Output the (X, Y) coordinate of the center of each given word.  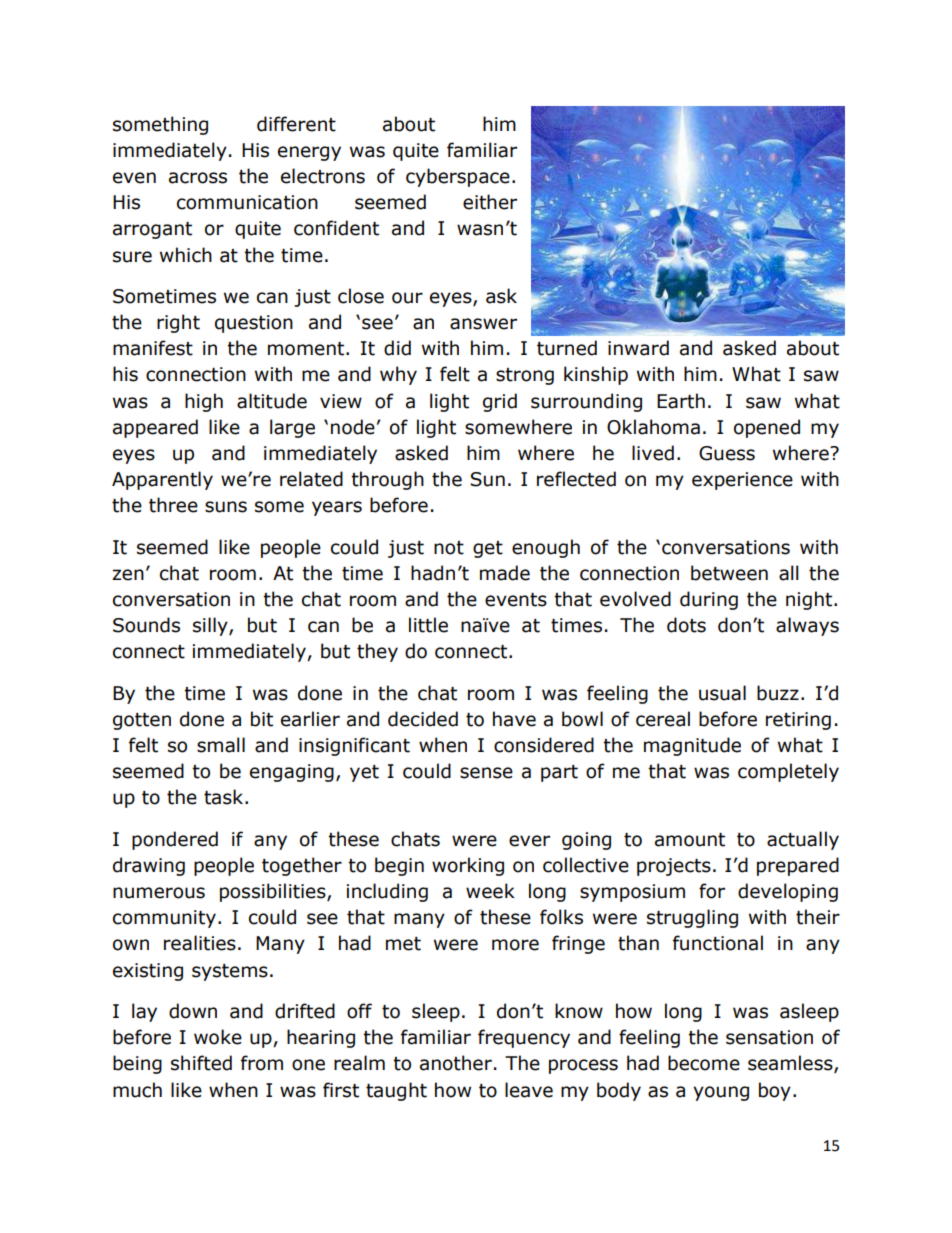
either (490, 202)
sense (486, 773)
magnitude (692, 746)
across (198, 178)
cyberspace (458, 177)
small (221, 745)
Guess (727, 453)
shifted (201, 1063)
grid (500, 402)
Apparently (162, 480)
